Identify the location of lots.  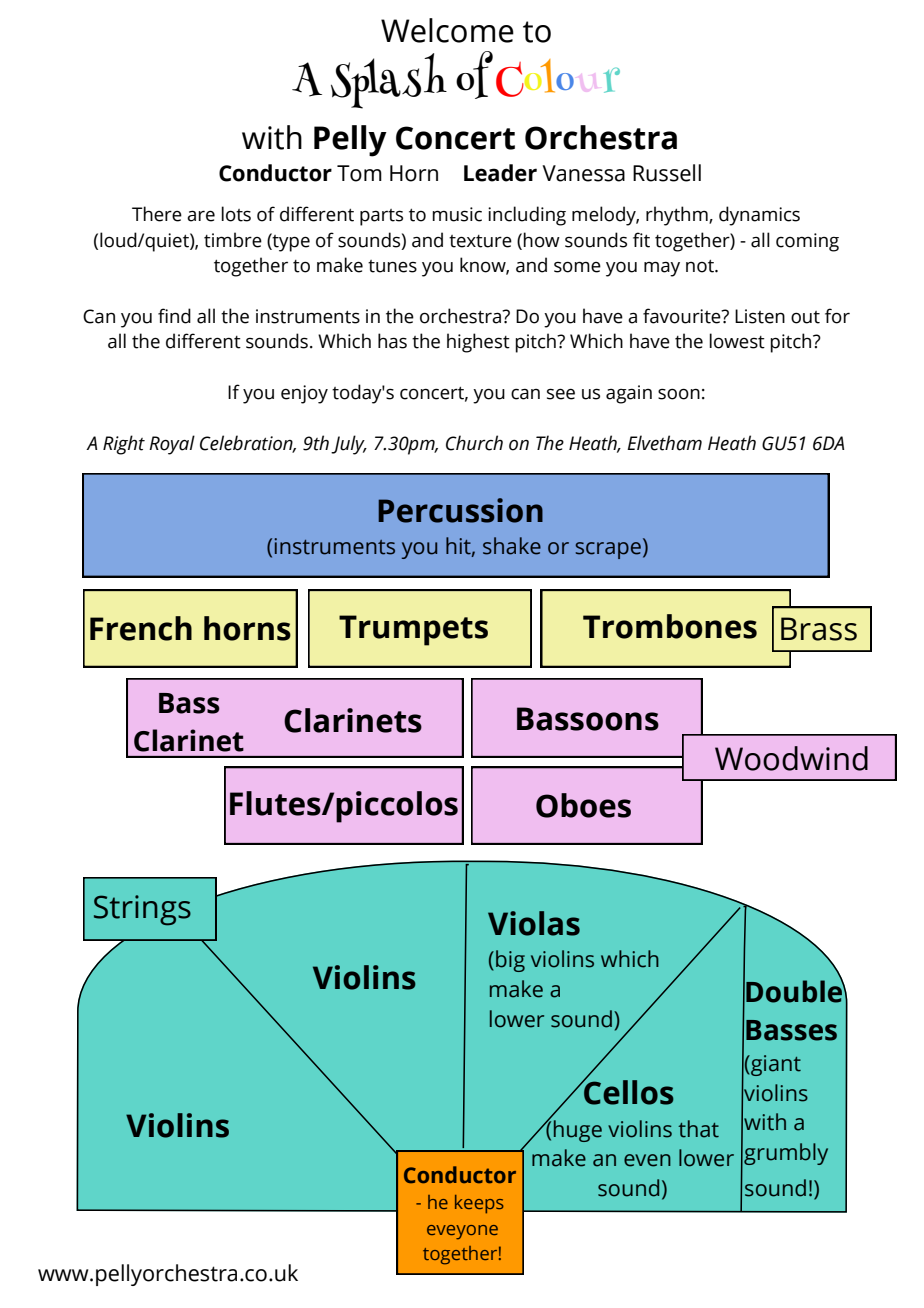
(236, 214).
